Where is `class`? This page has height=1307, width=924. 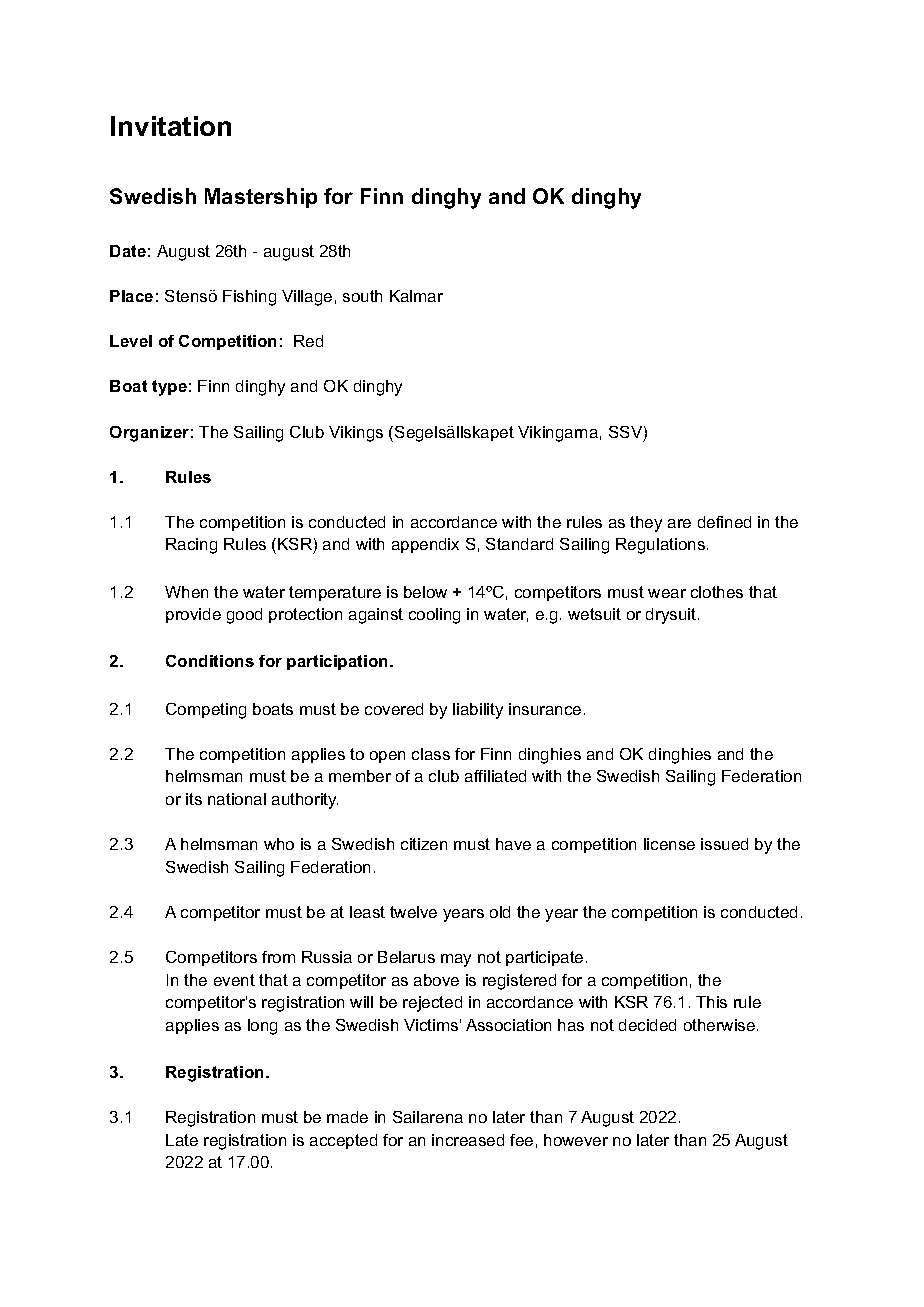
class is located at coordinates (431, 754).
